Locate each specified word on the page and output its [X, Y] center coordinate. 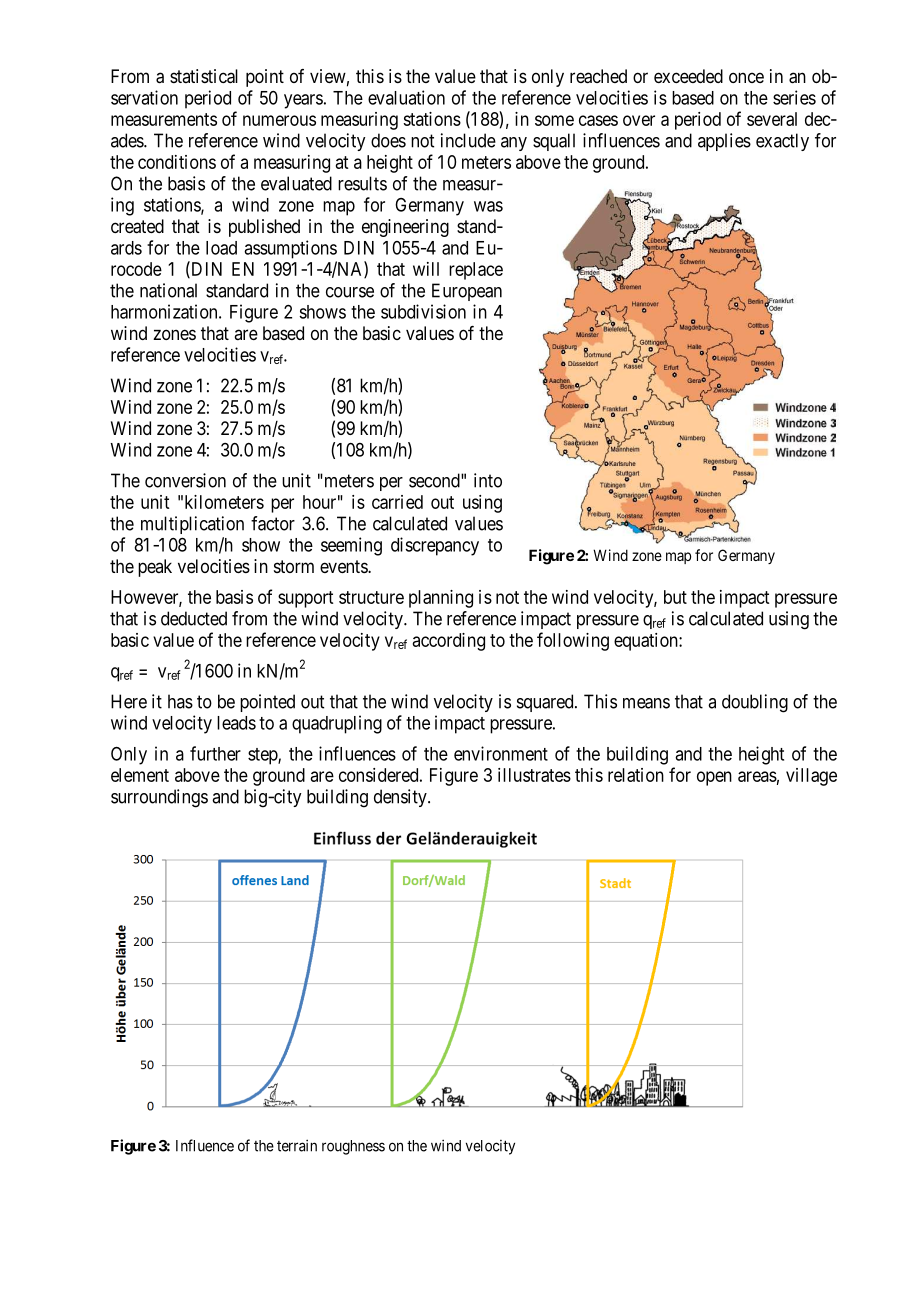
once [746, 77]
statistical [204, 76]
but [675, 597]
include [468, 140]
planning [441, 599]
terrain [297, 1145]
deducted [194, 618]
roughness [353, 1147]
